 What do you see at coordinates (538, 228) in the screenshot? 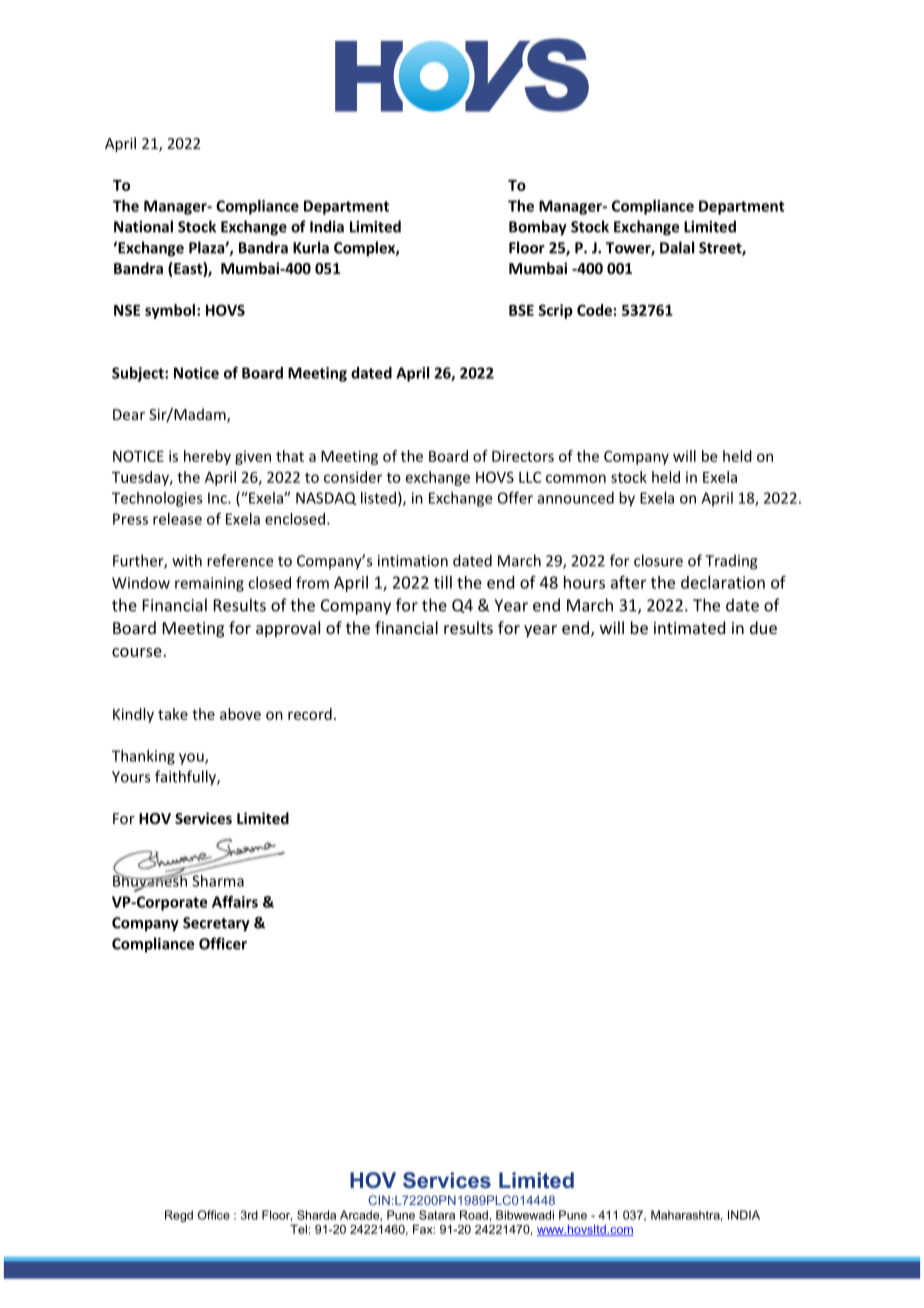
I see `Bombay` at bounding box center [538, 228].
